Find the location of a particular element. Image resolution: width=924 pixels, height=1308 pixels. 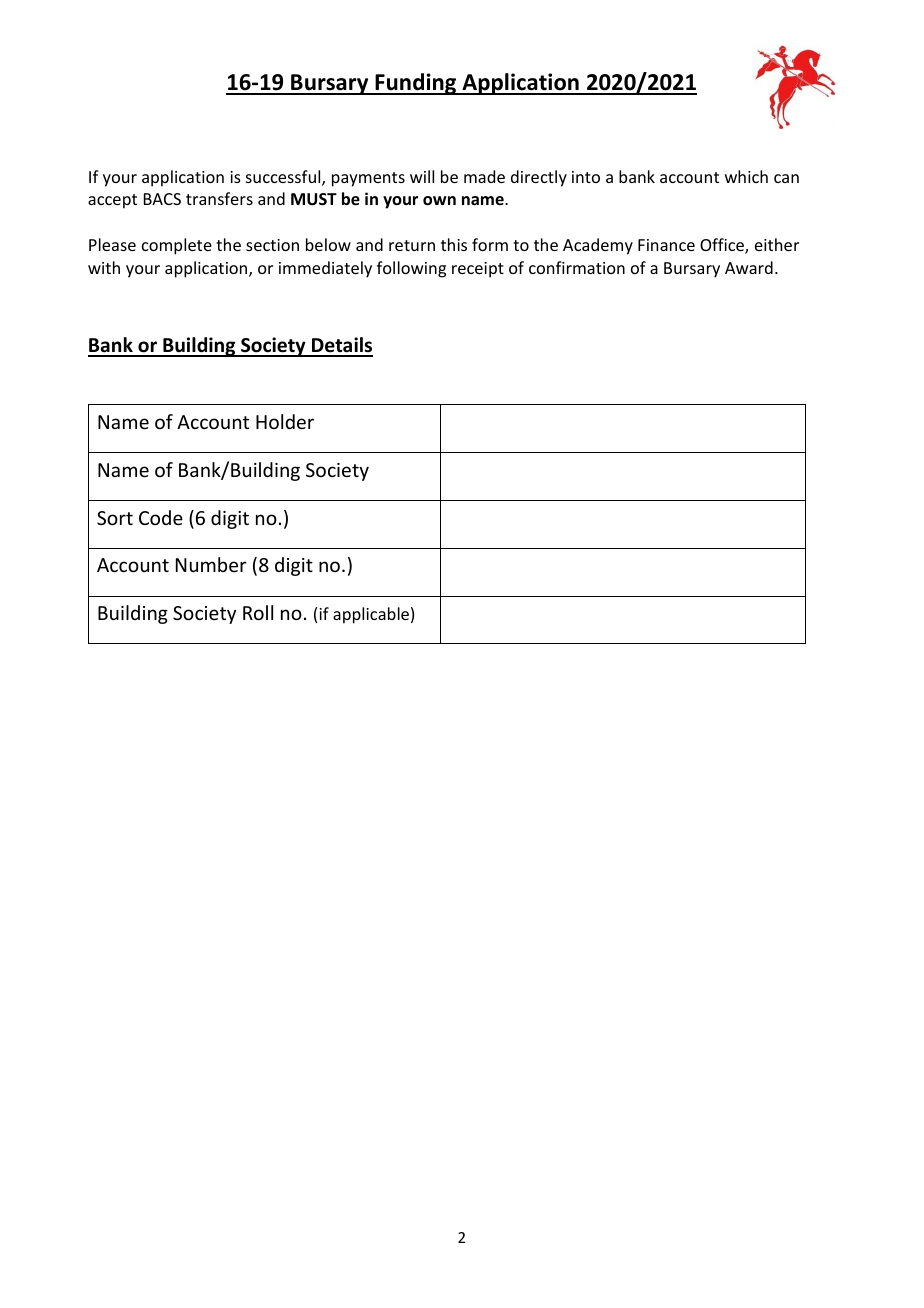

with is located at coordinates (104, 267).
